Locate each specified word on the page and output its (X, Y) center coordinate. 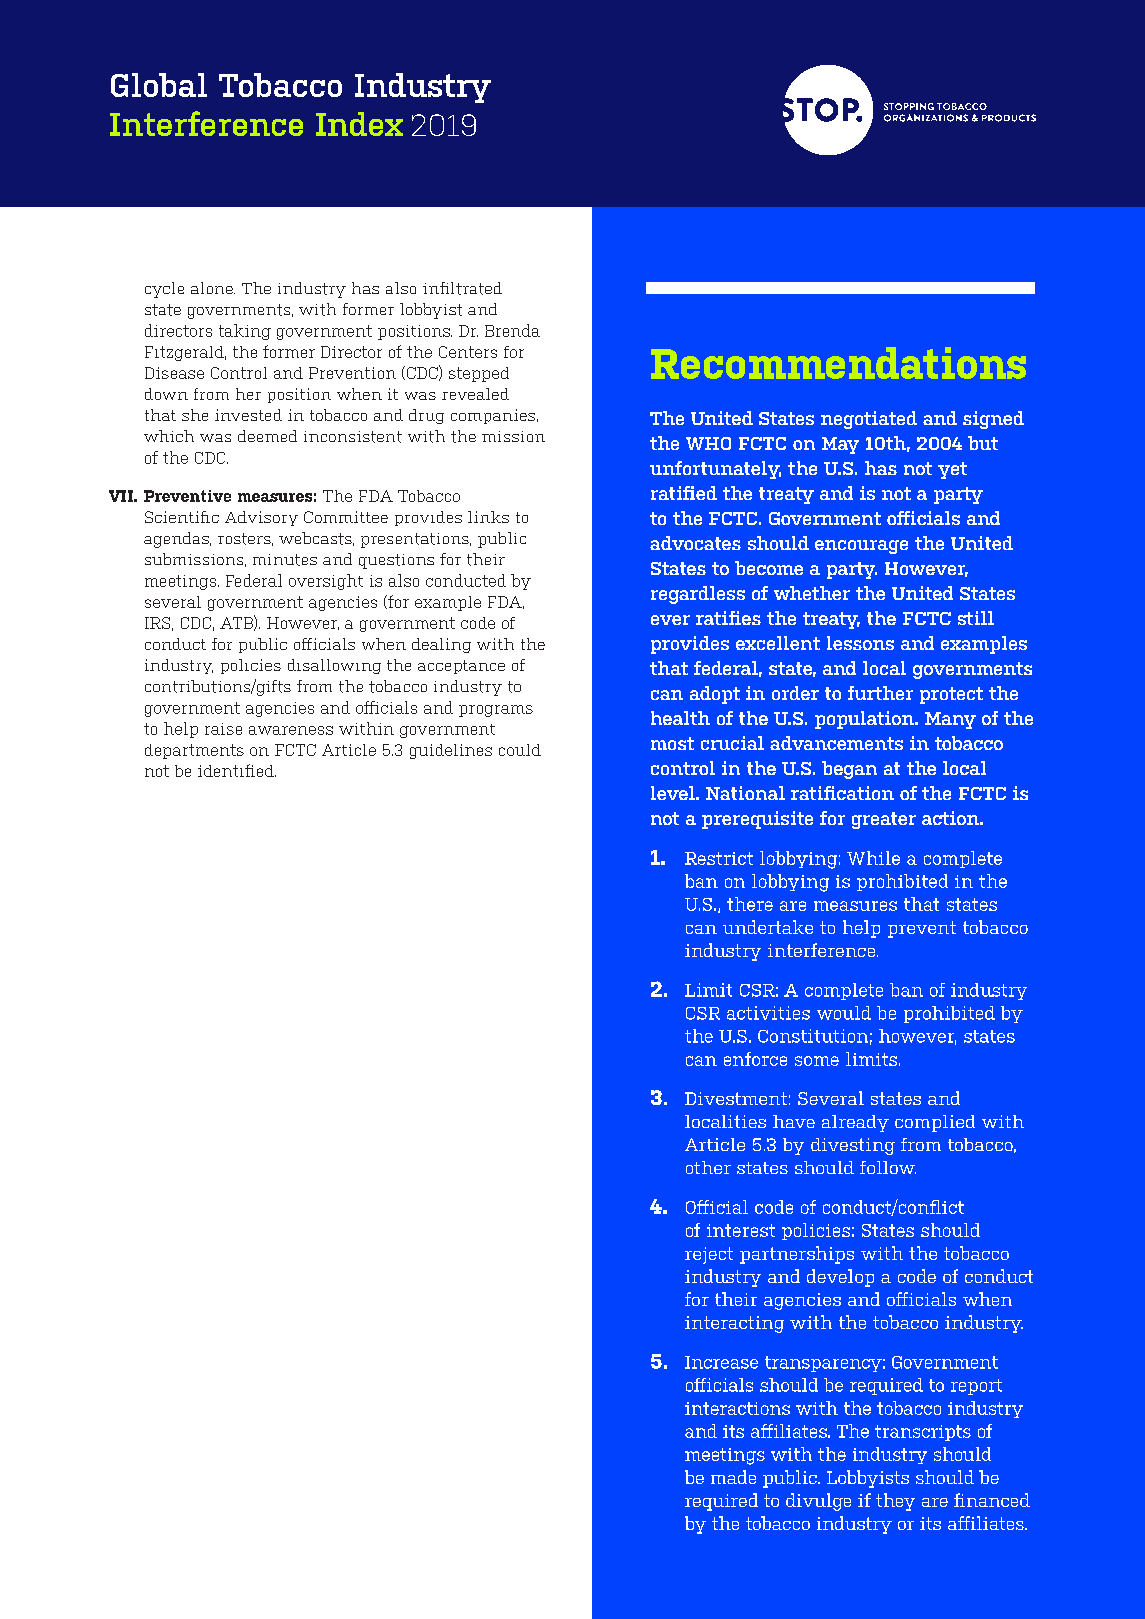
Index (359, 124)
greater (884, 820)
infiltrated (462, 288)
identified (237, 770)
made (733, 1477)
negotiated (869, 420)
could (520, 750)
